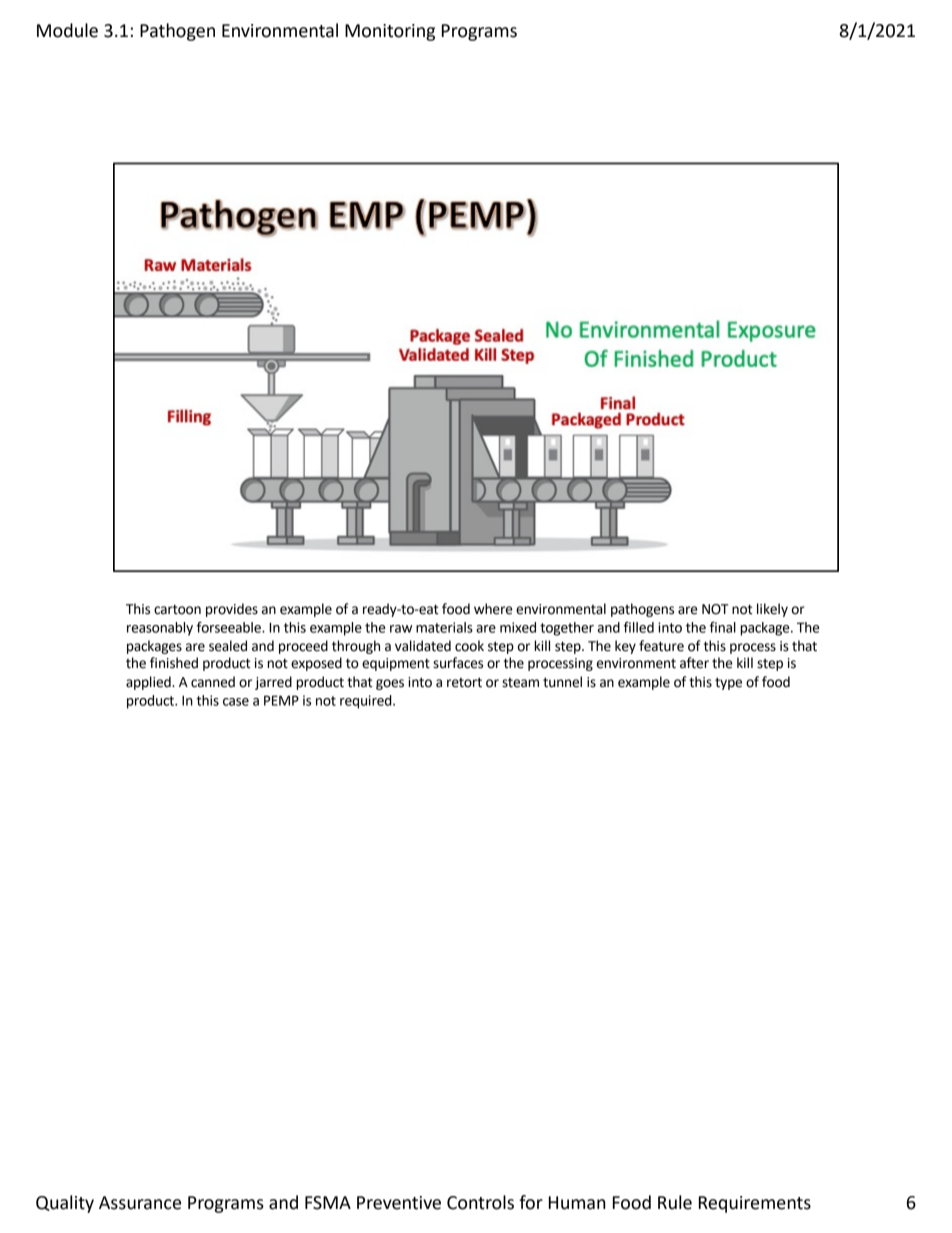 Image resolution: width=952 pixels, height=1233 pixels. Describe the element at coordinates (367, 702) in the image. I see `required` at that location.
